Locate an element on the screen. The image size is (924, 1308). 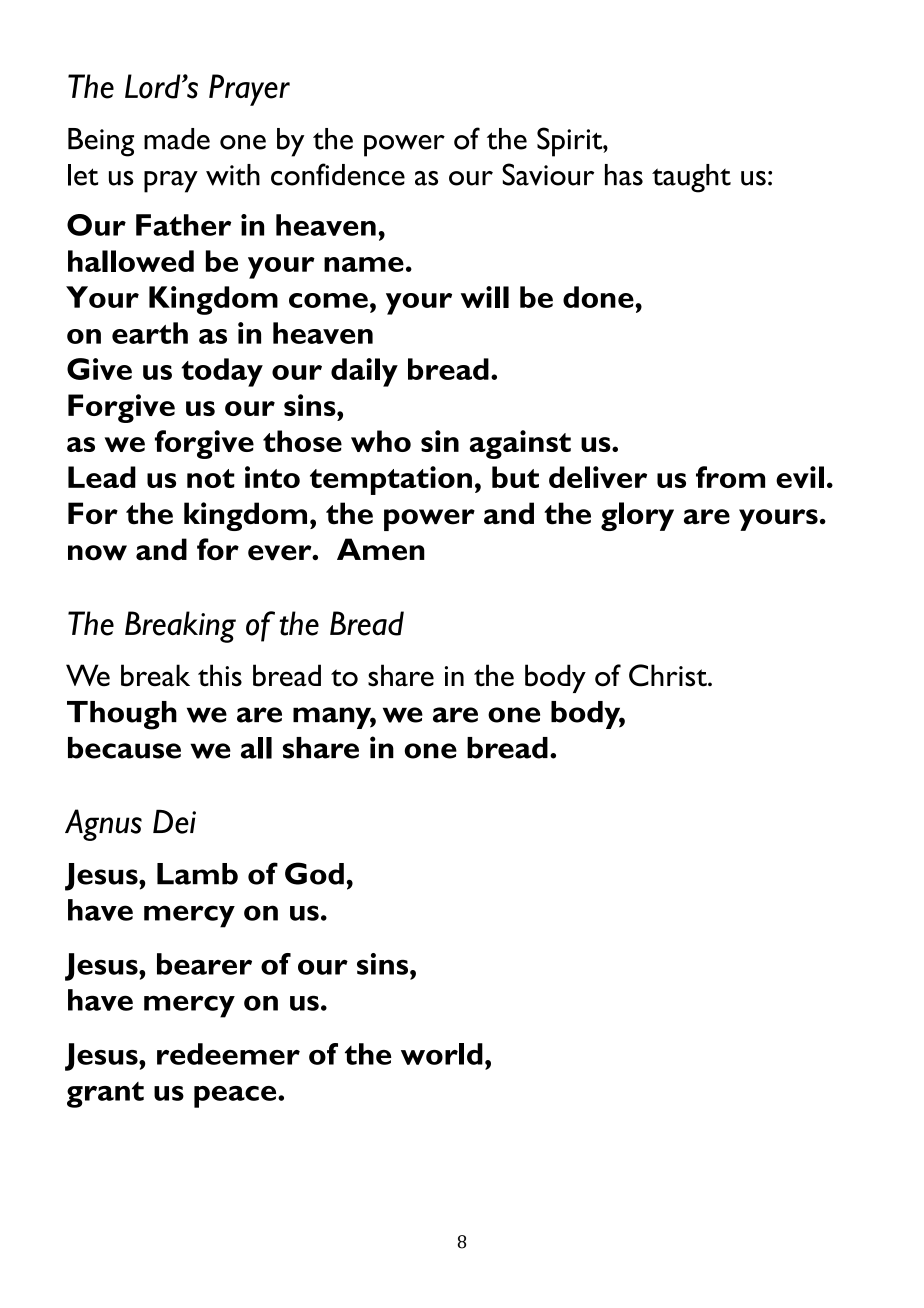
this is located at coordinates (220, 675).
